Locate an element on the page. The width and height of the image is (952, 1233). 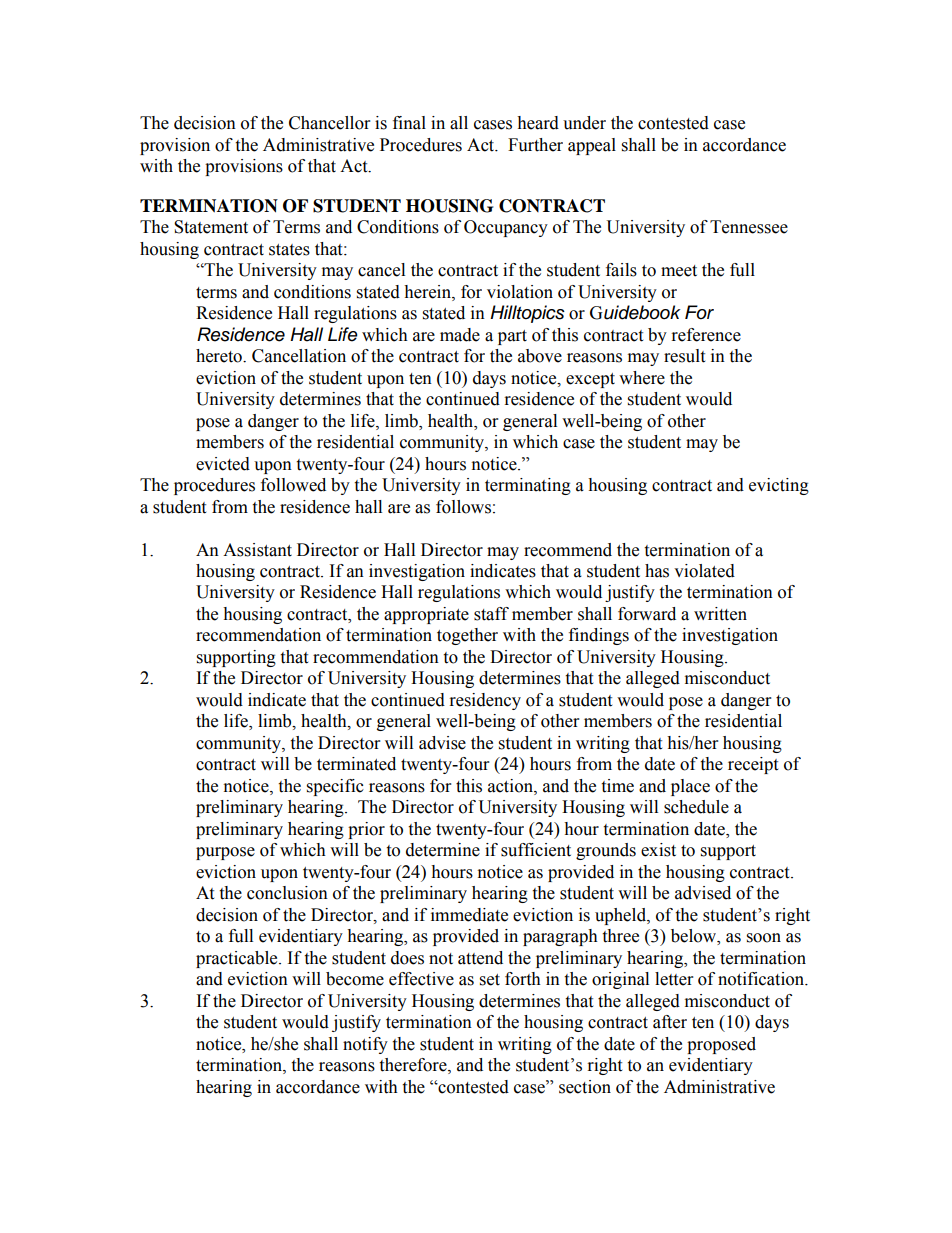
staff is located at coordinates (491, 614).
